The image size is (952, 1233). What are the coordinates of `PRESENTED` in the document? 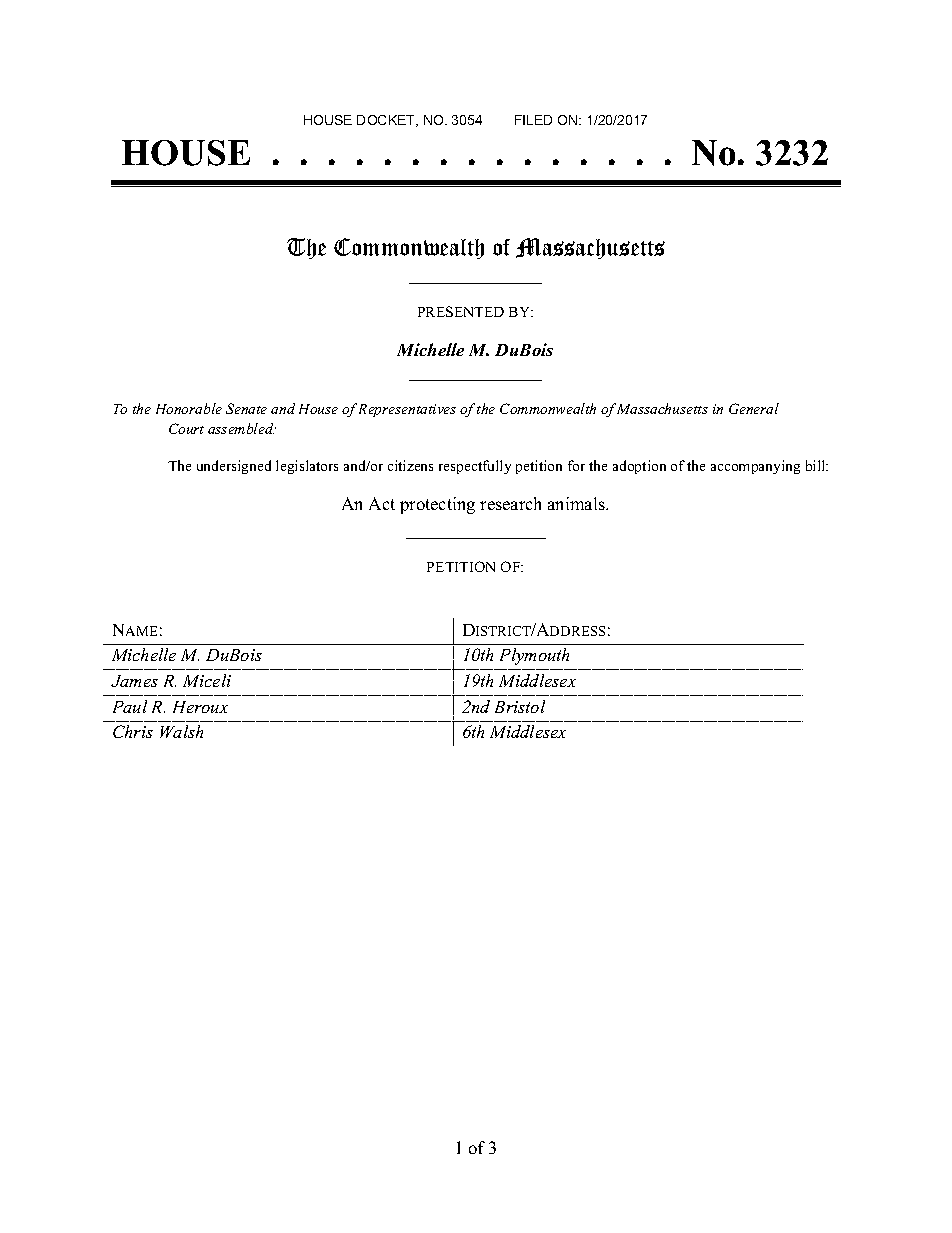 It's located at (461, 311).
